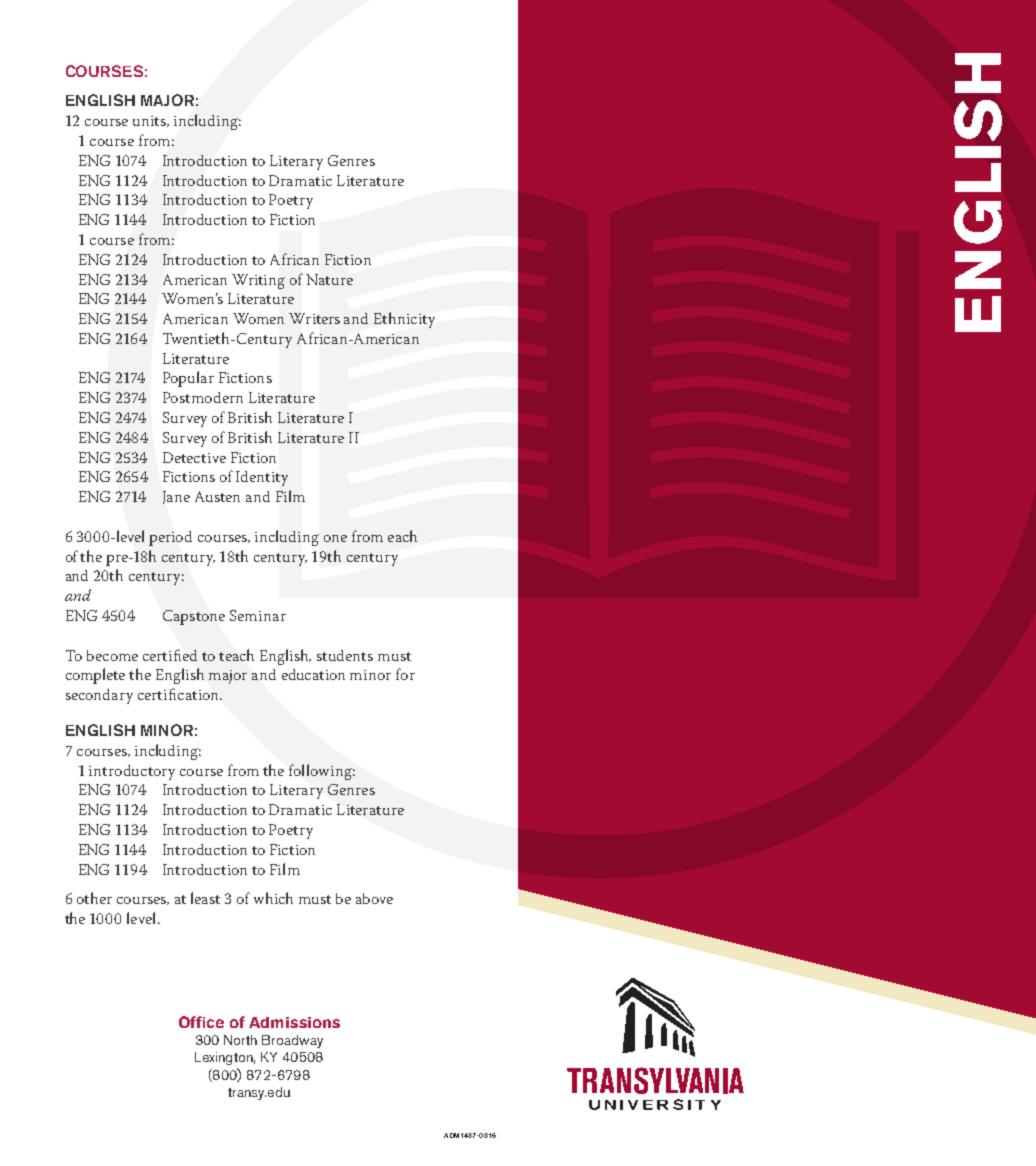 The height and width of the page is (1166, 1036). What do you see at coordinates (405, 674) in the page?
I see `for` at bounding box center [405, 674].
